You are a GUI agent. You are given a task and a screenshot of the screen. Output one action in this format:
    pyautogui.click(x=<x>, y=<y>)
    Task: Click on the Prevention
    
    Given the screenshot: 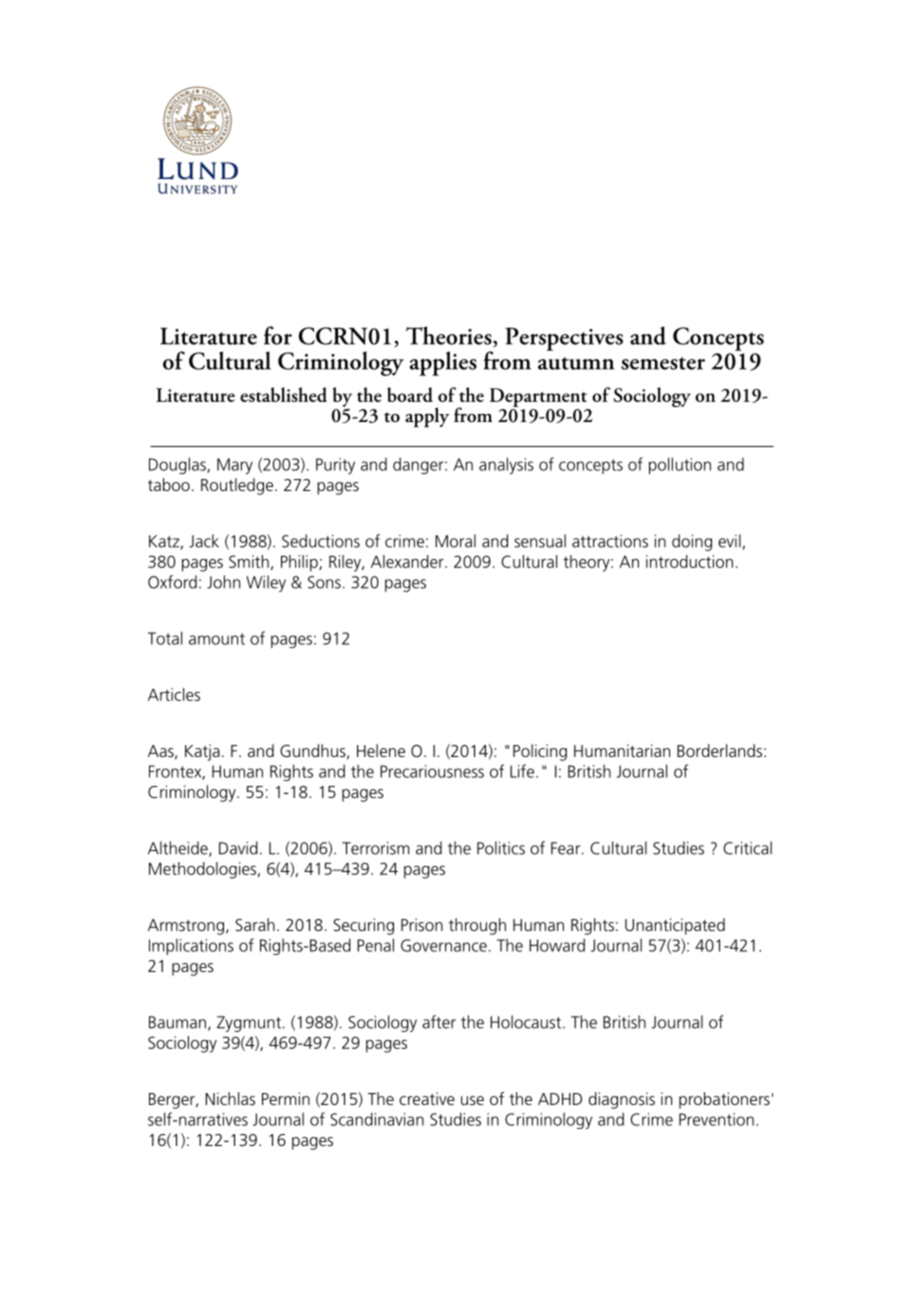 What is the action you would take?
    pyautogui.click(x=716, y=1119)
